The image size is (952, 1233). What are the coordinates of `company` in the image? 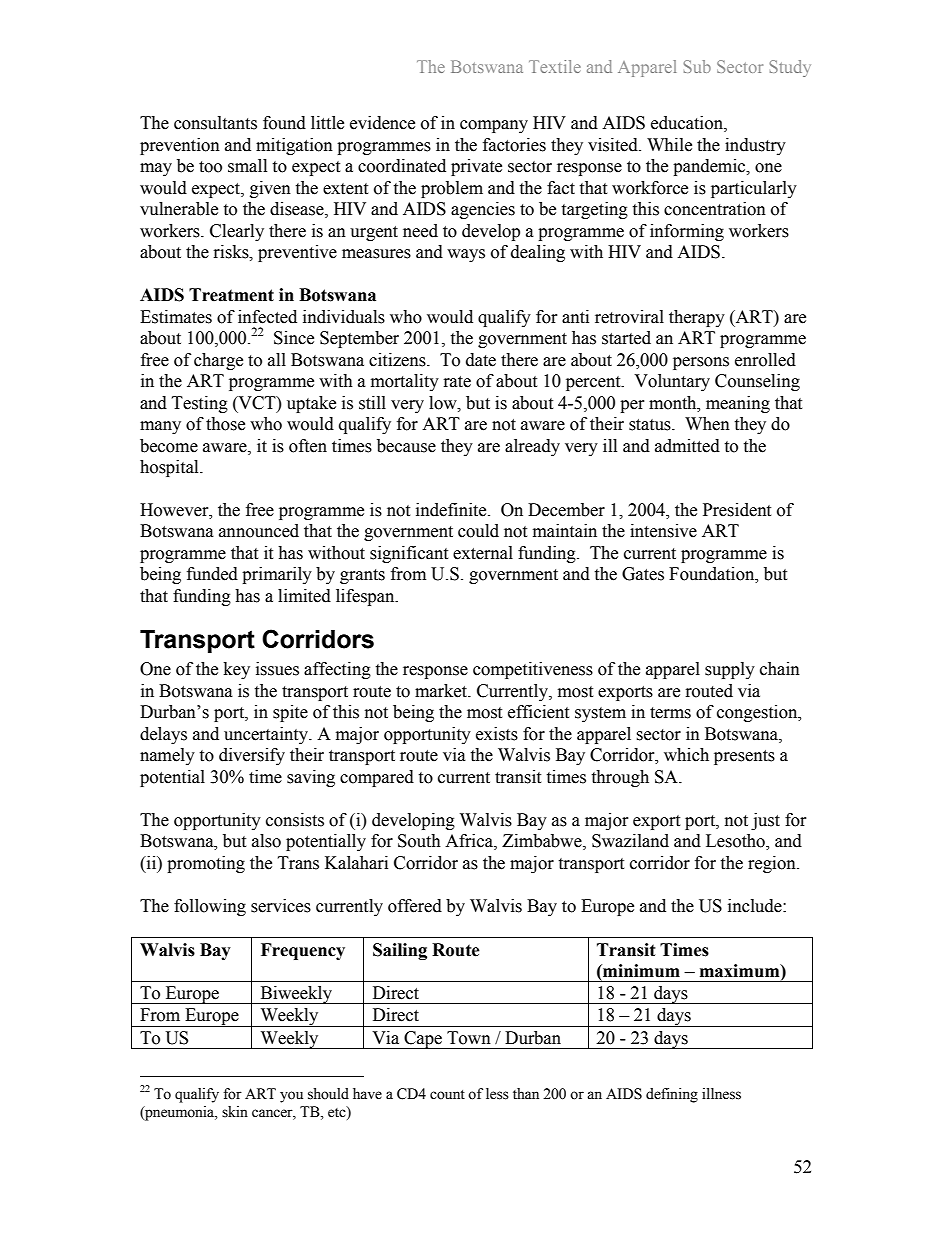 It's located at (494, 126).
